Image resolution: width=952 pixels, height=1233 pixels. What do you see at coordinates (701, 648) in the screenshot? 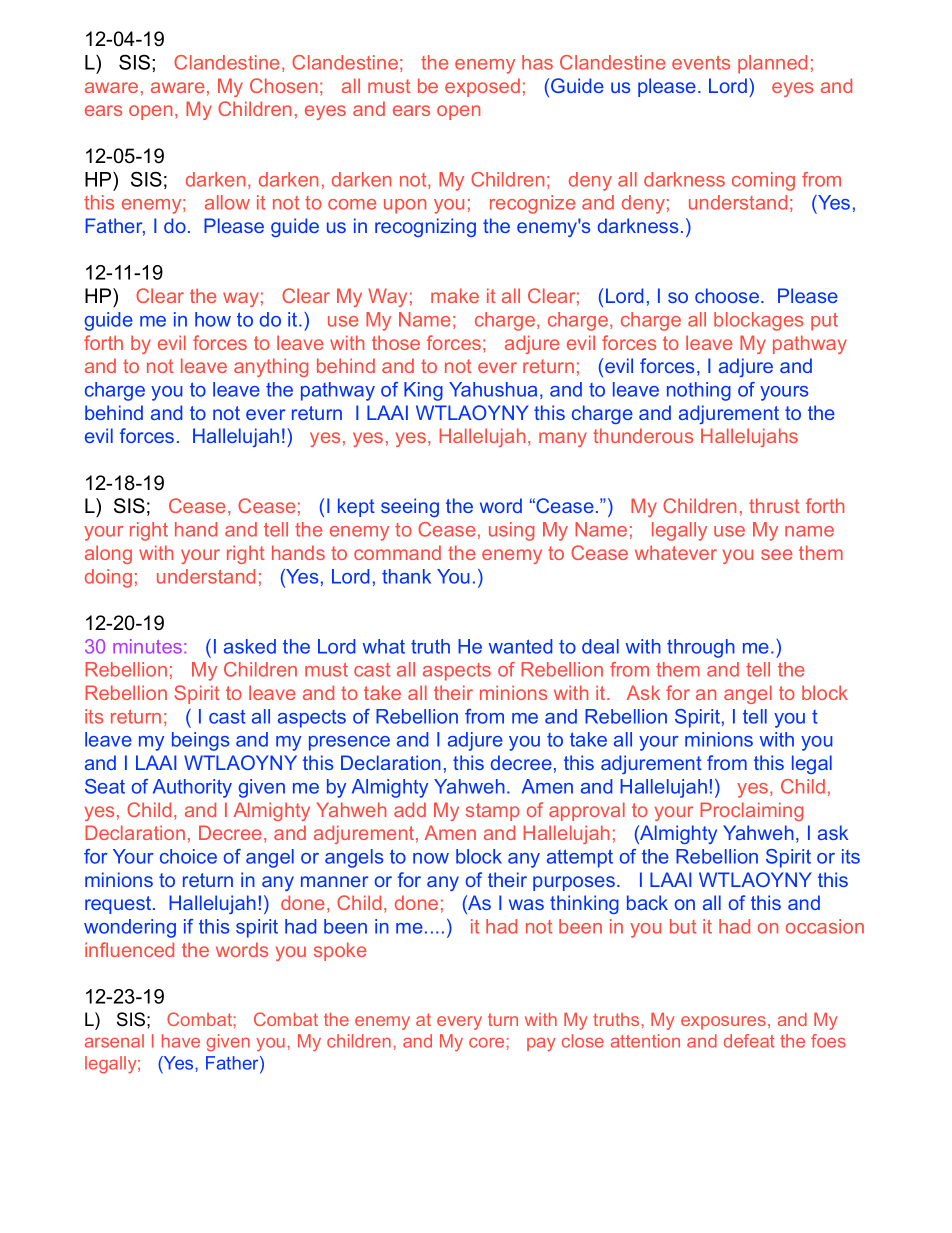
I see `through` at bounding box center [701, 648].
